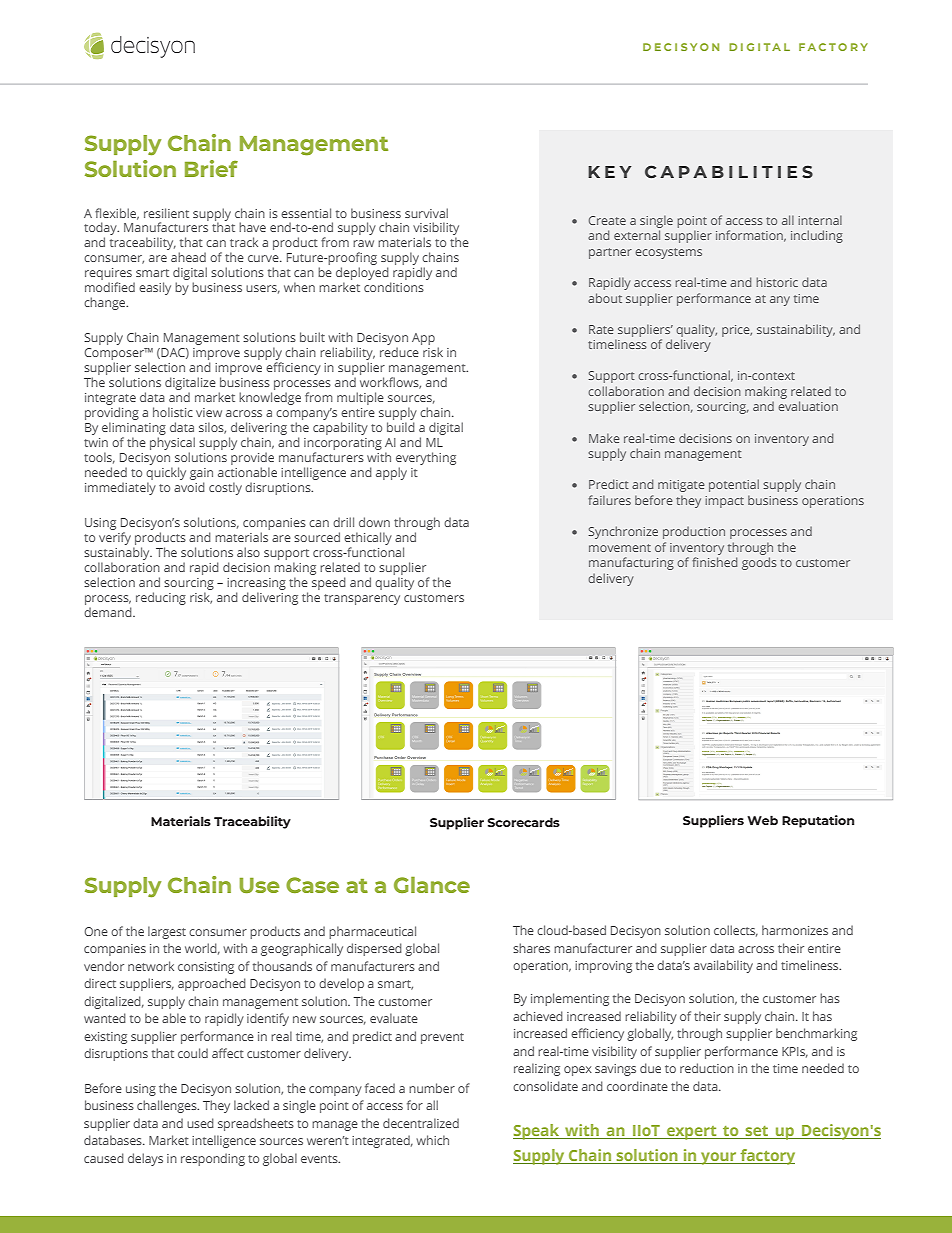 The image size is (952, 1233). What do you see at coordinates (166, 213) in the screenshot?
I see `resilient` at bounding box center [166, 213].
